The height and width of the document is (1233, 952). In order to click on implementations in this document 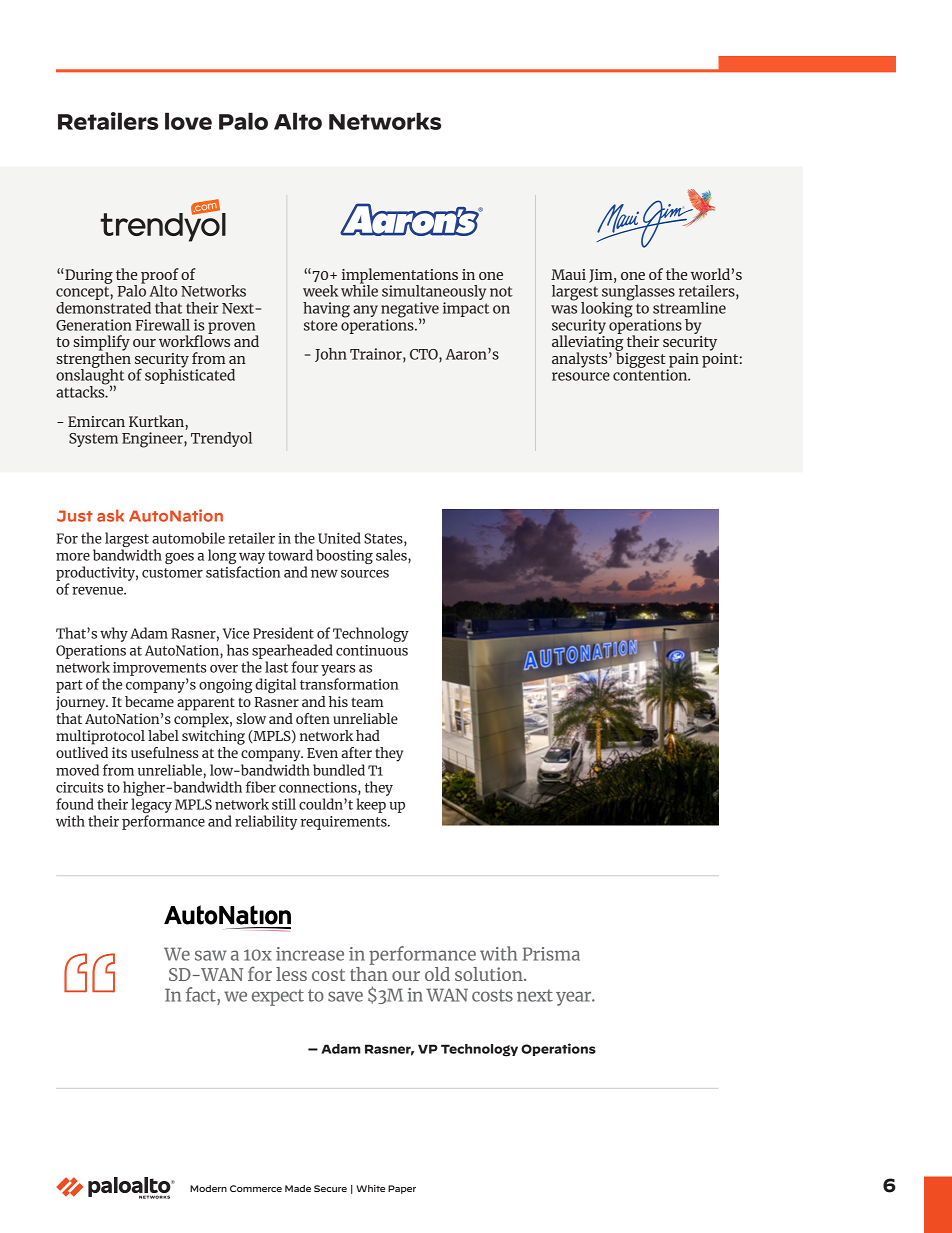, I will do `click(400, 277)`.
